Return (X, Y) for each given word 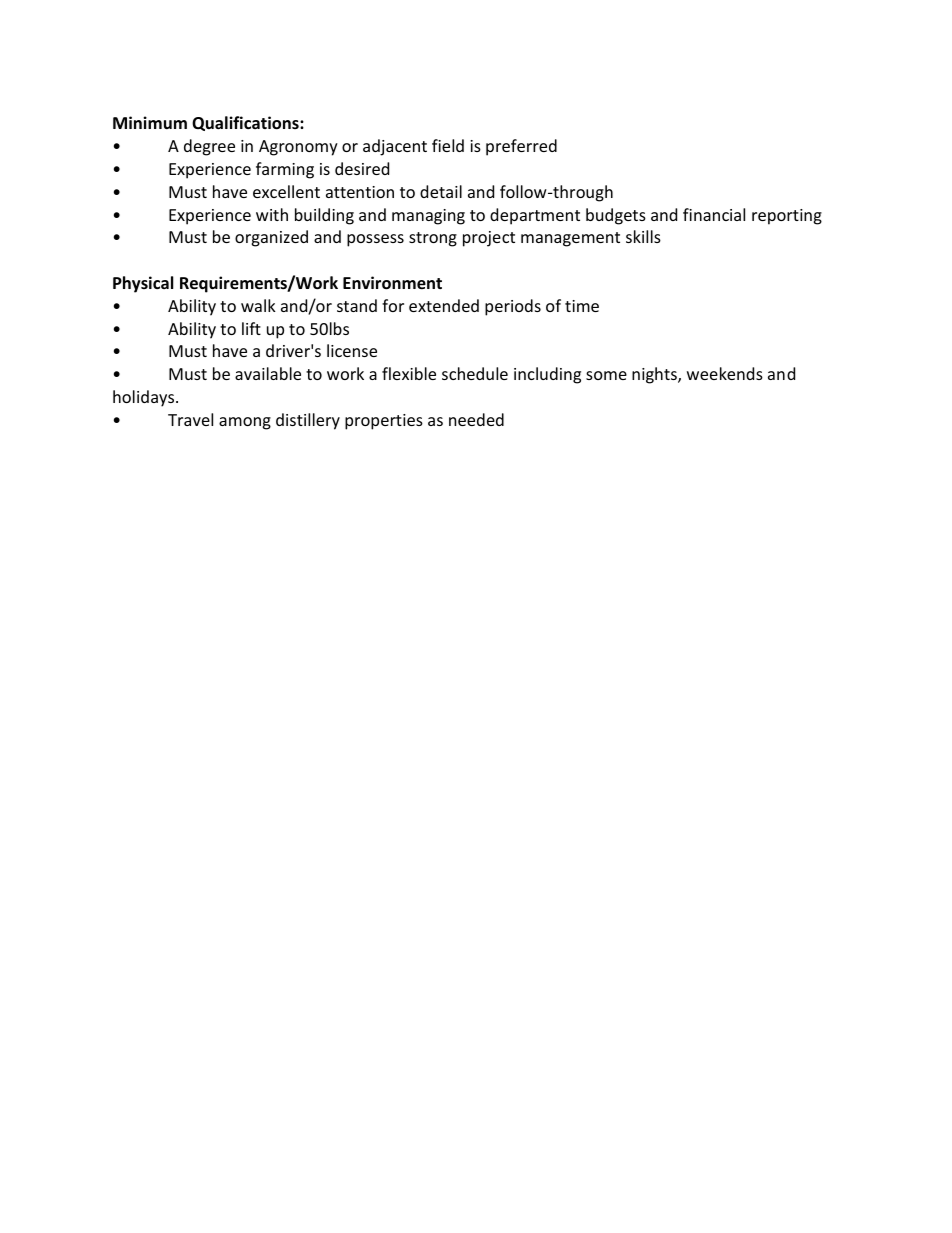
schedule (475, 373)
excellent (286, 191)
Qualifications (246, 123)
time (582, 306)
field (448, 145)
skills (643, 236)
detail (441, 191)
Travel (190, 419)
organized (271, 238)
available (268, 373)
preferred (521, 147)
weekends (725, 373)
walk (258, 305)
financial (714, 214)
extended (444, 305)
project (489, 239)
